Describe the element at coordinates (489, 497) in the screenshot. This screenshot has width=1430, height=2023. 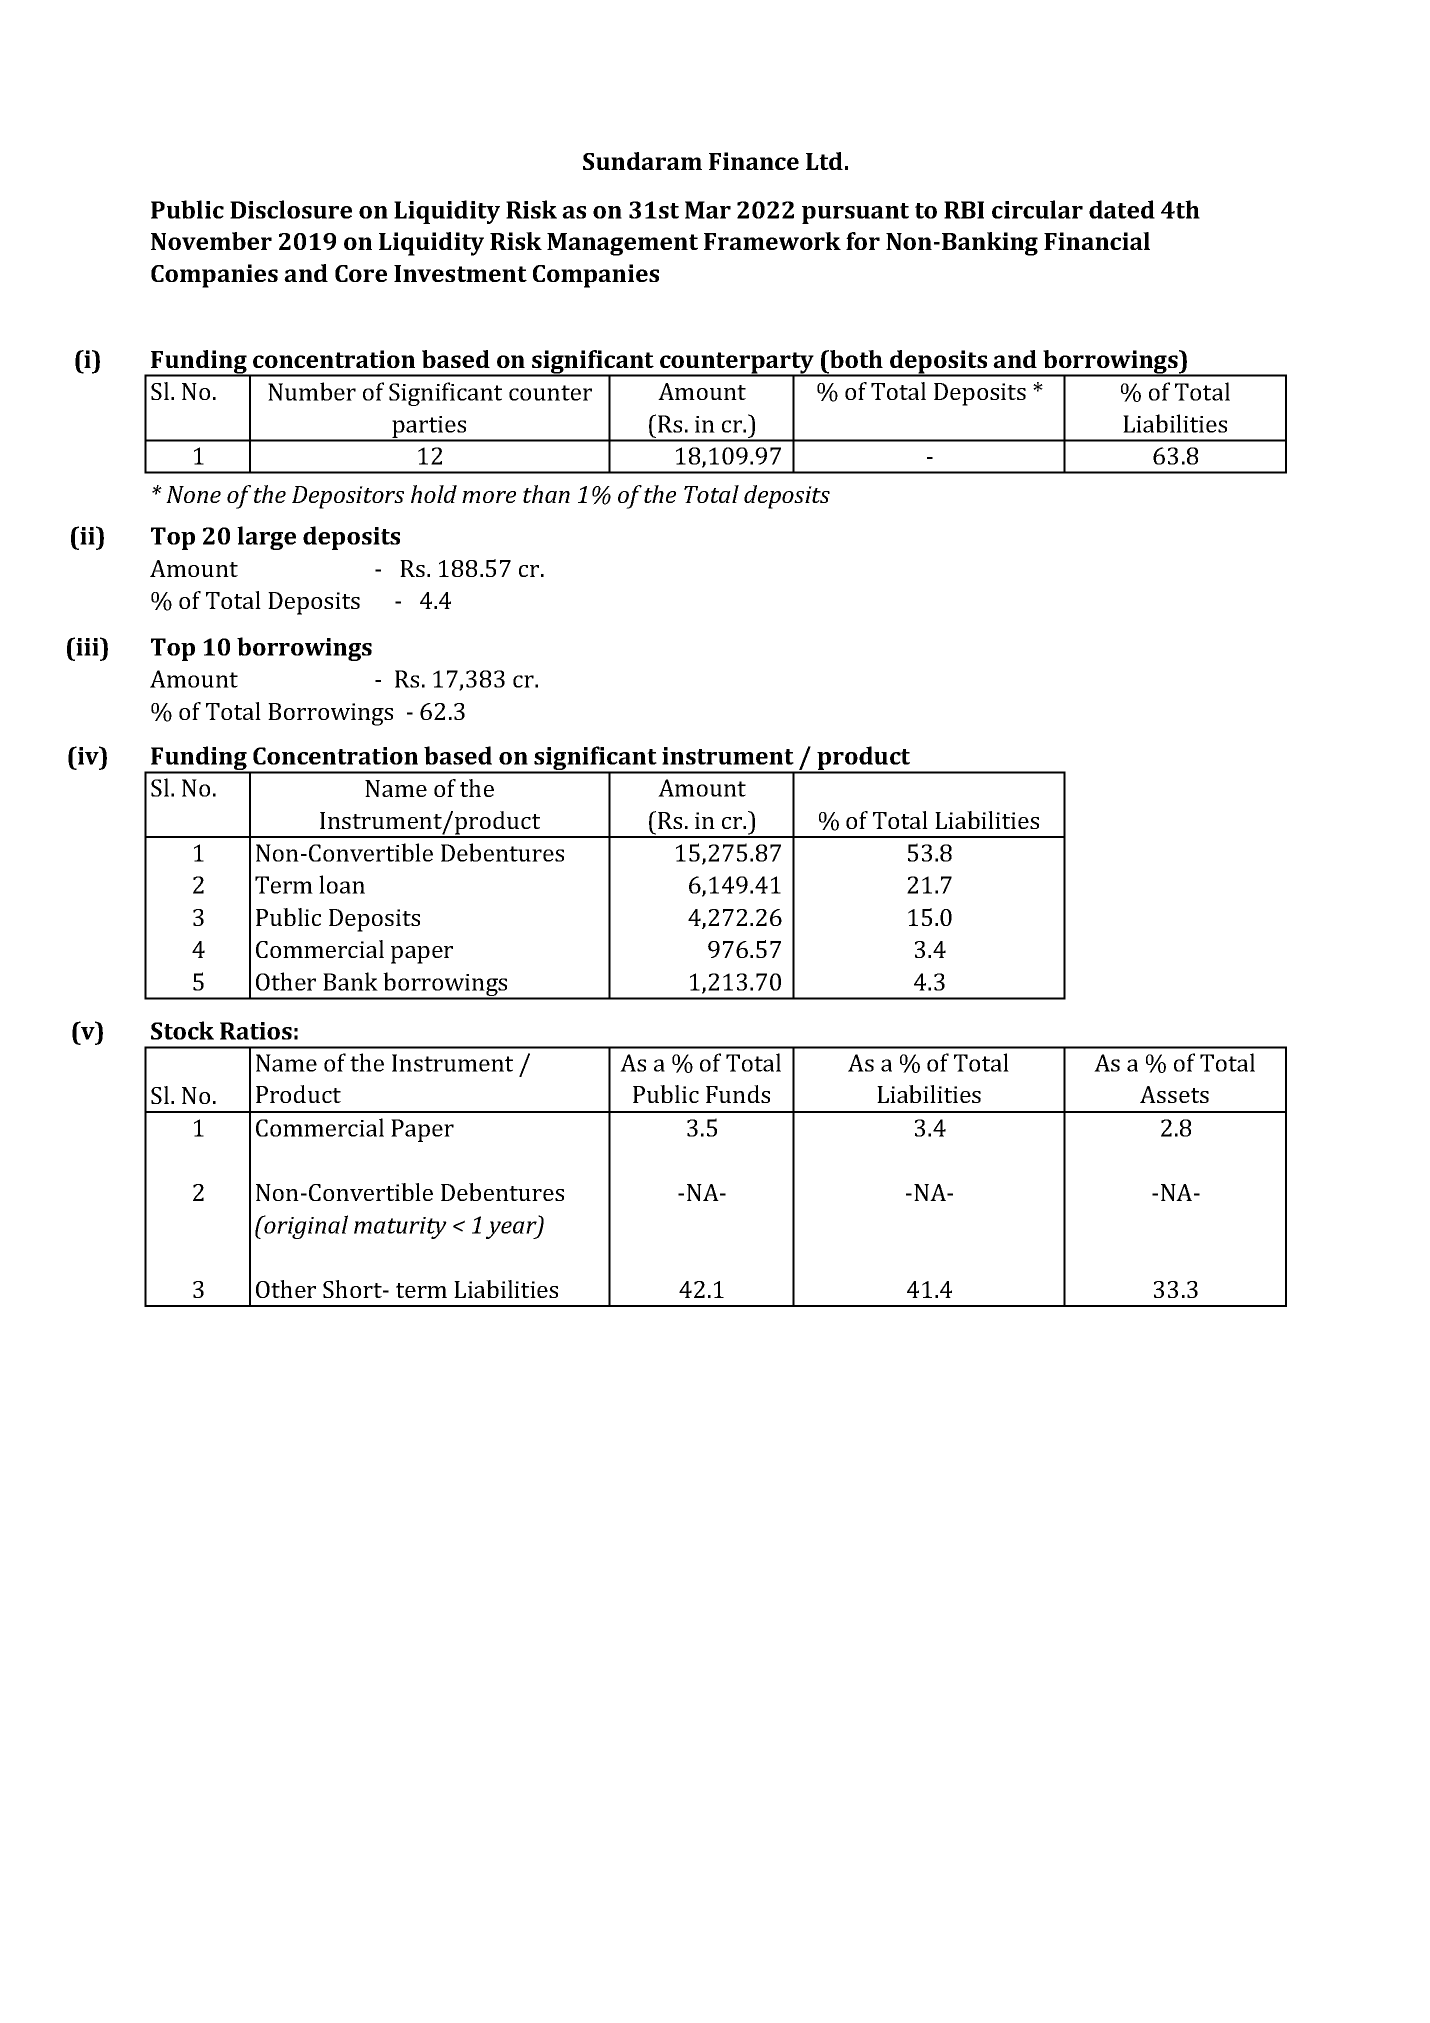
I see `more` at that location.
